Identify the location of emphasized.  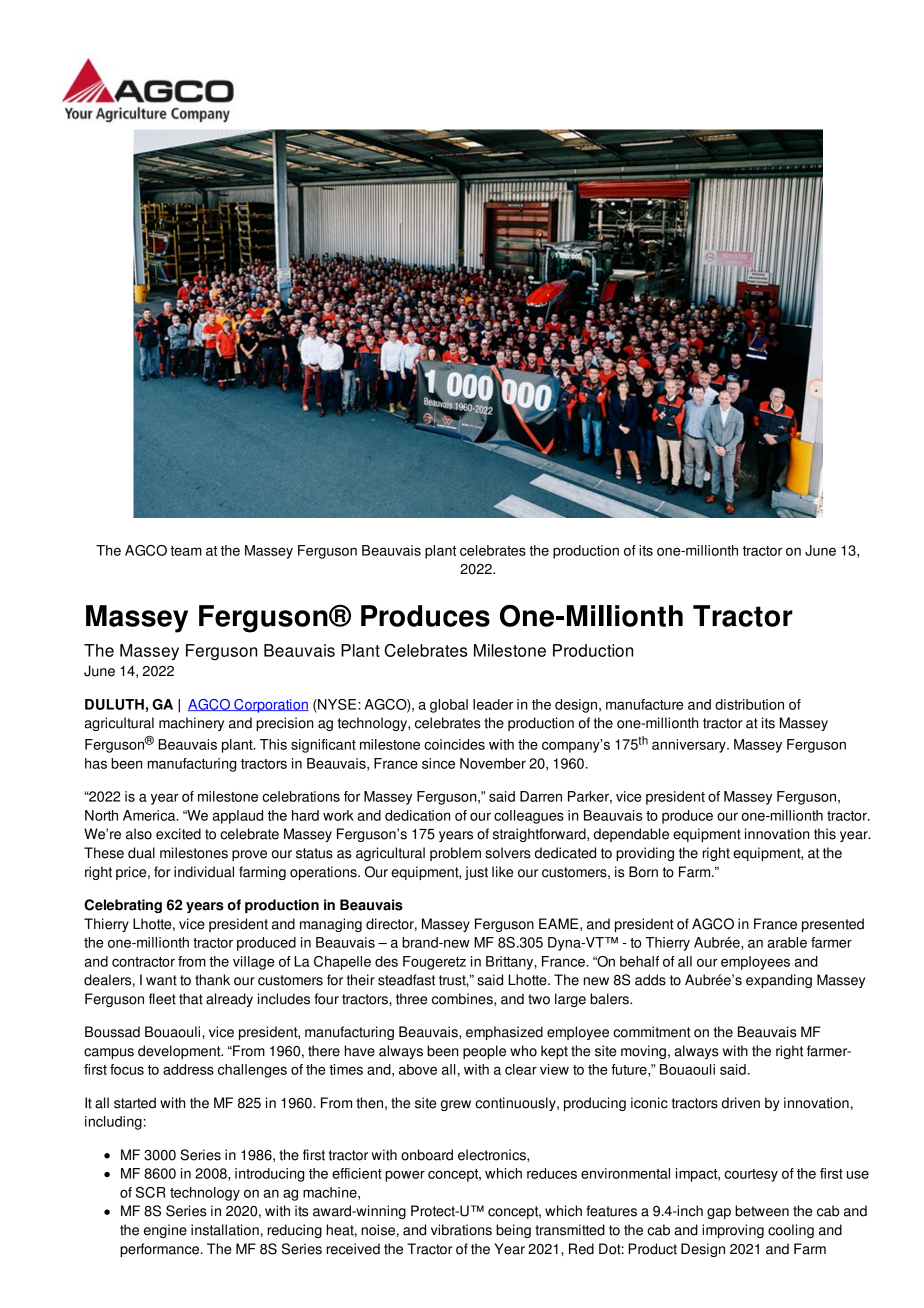
(504, 1033).
